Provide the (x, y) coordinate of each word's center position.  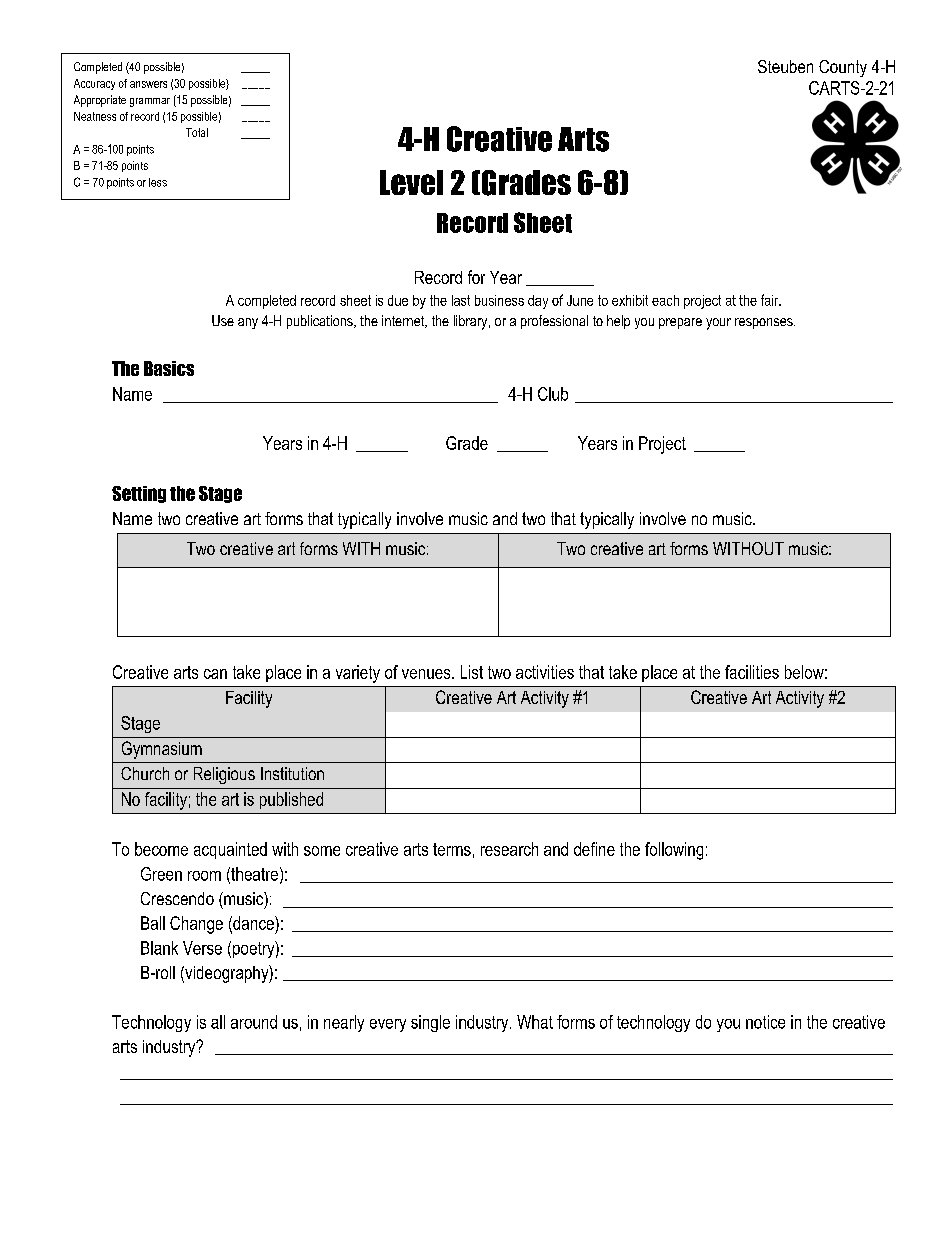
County (843, 68)
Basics (169, 368)
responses (765, 323)
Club (553, 394)
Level (411, 182)
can (215, 674)
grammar (150, 102)
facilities (752, 672)
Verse (202, 948)
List (472, 672)
